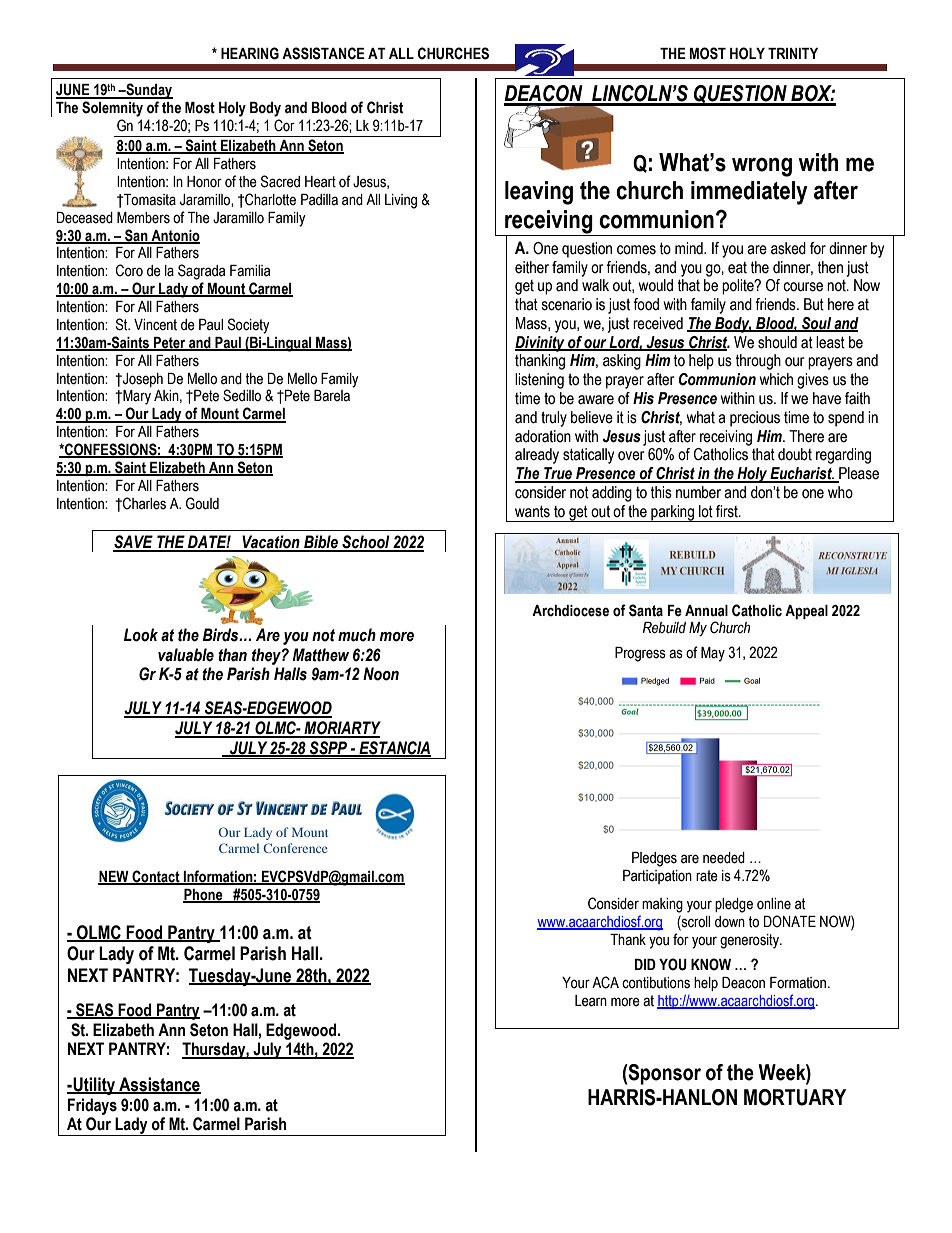  I want to click on TRINITY, so click(793, 53).
